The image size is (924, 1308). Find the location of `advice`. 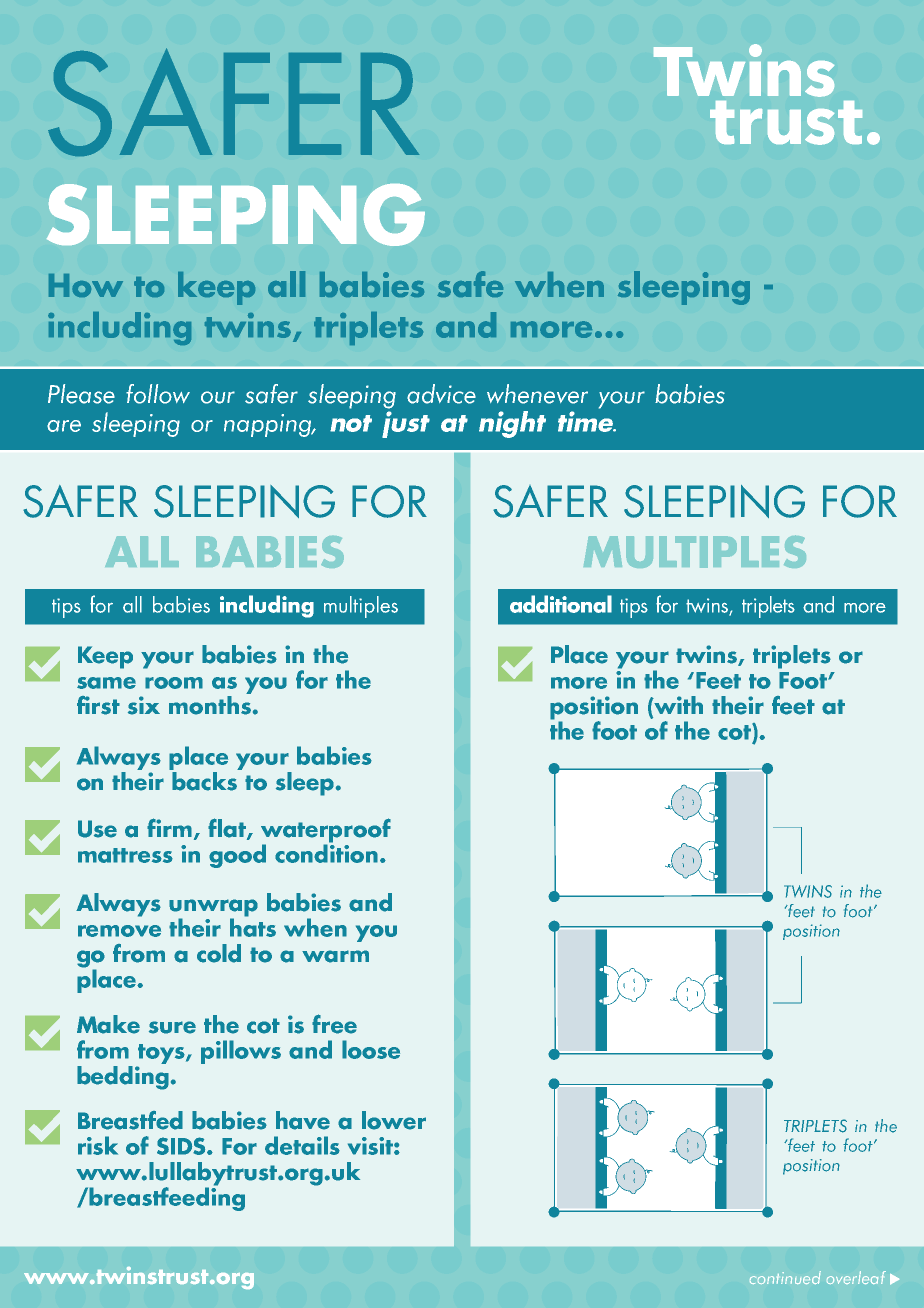

advice is located at coordinates (441, 394).
